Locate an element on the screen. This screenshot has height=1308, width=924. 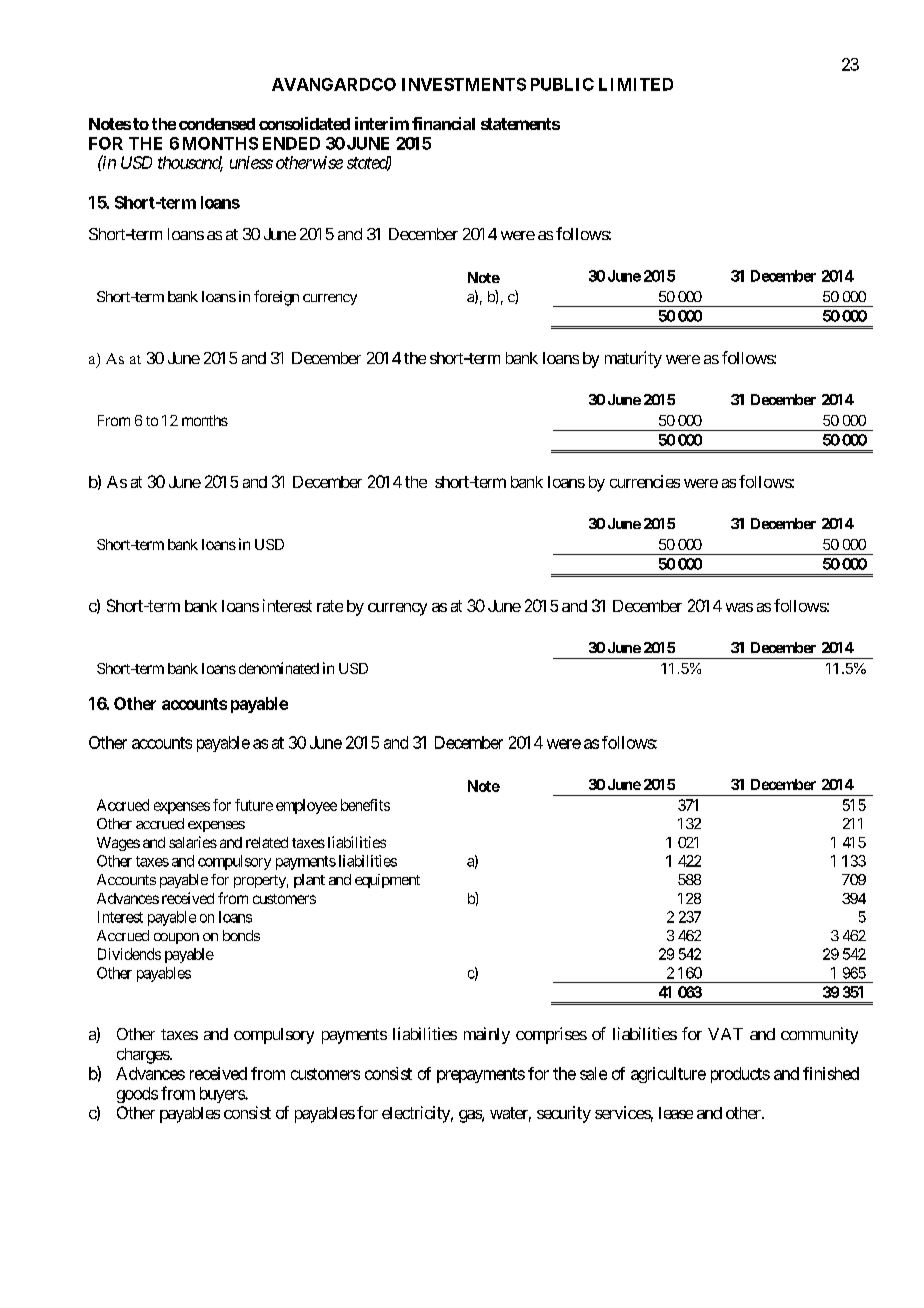
condensed is located at coordinates (217, 124).
